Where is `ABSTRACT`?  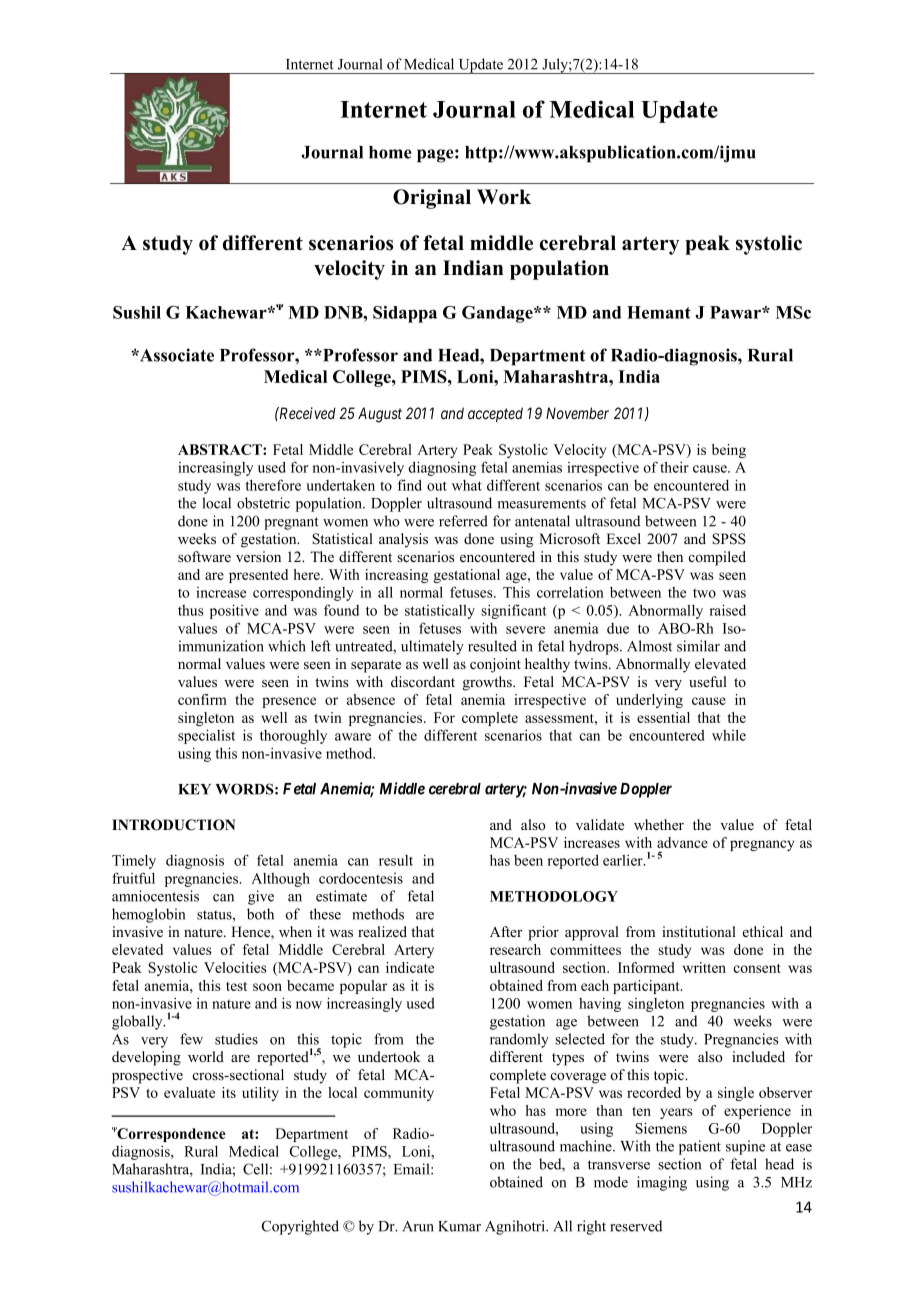
ABSTRACT is located at coordinates (221, 449).
